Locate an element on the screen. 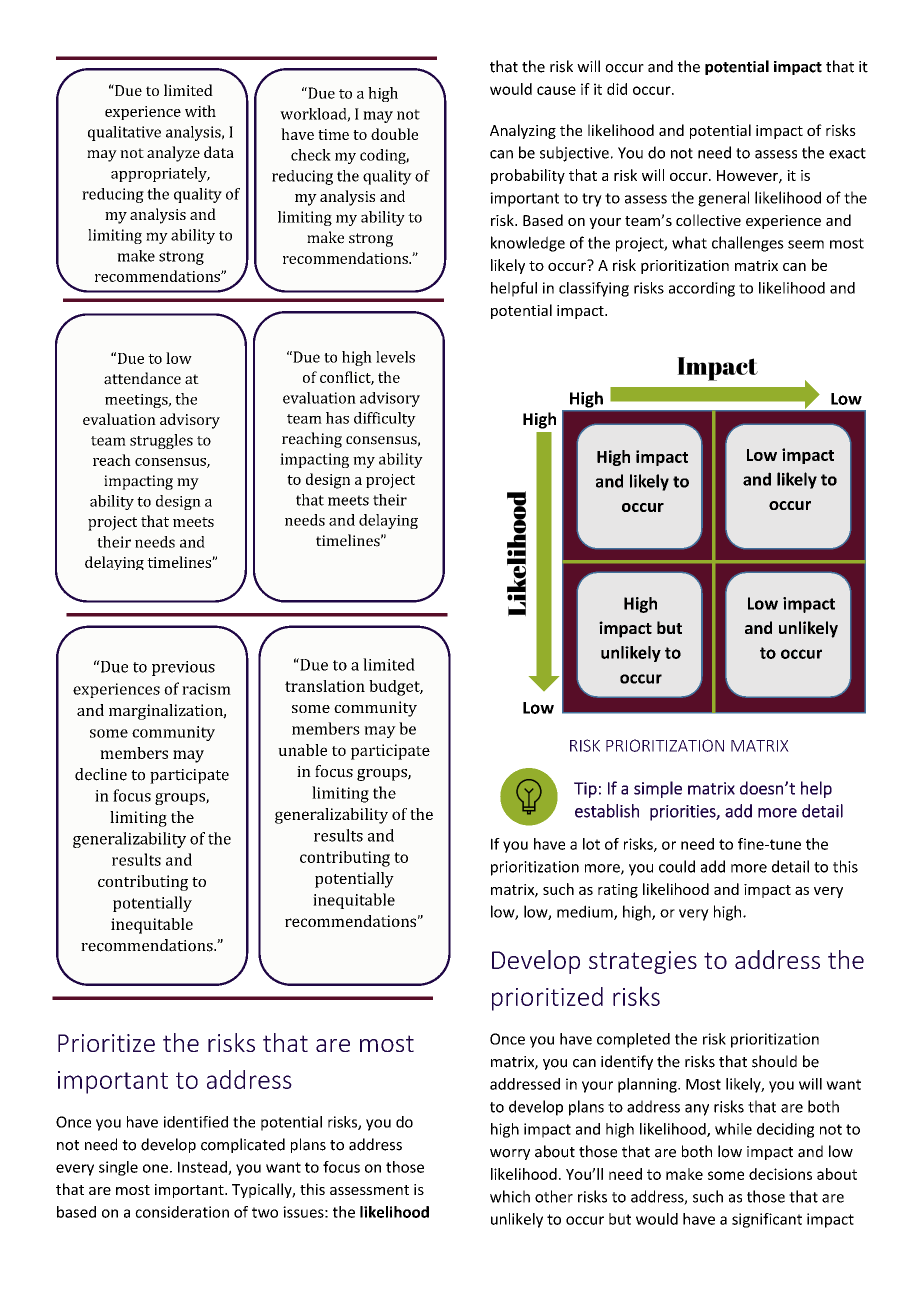  previous is located at coordinates (183, 668).
